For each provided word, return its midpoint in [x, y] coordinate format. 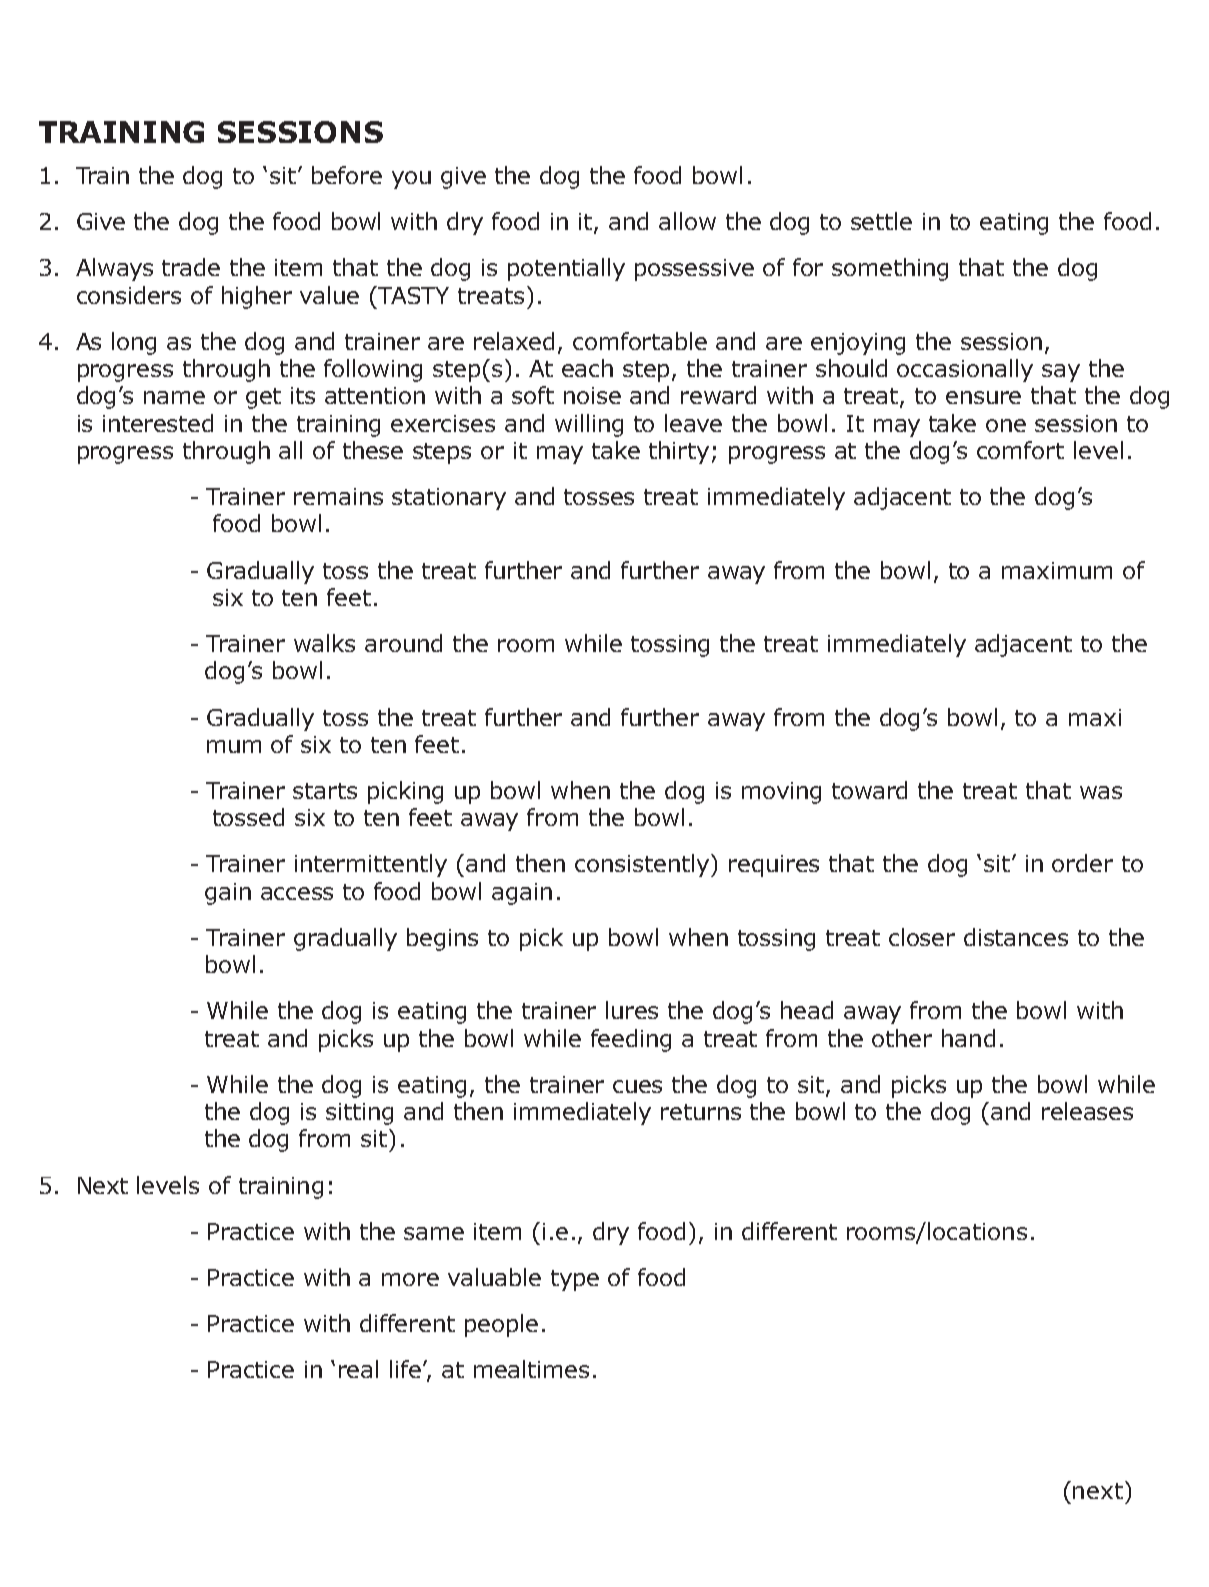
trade [191, 267]
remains [338, 496]
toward [869, 790]
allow [687, 221]
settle [881, 221]
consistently [643, 865]
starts [325, 791]
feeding [631, 1040]
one [1006, 425]
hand [968, 1038]
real [358, 1369]
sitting [359, 1114]
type [575, 1280]
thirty [679, 452]
